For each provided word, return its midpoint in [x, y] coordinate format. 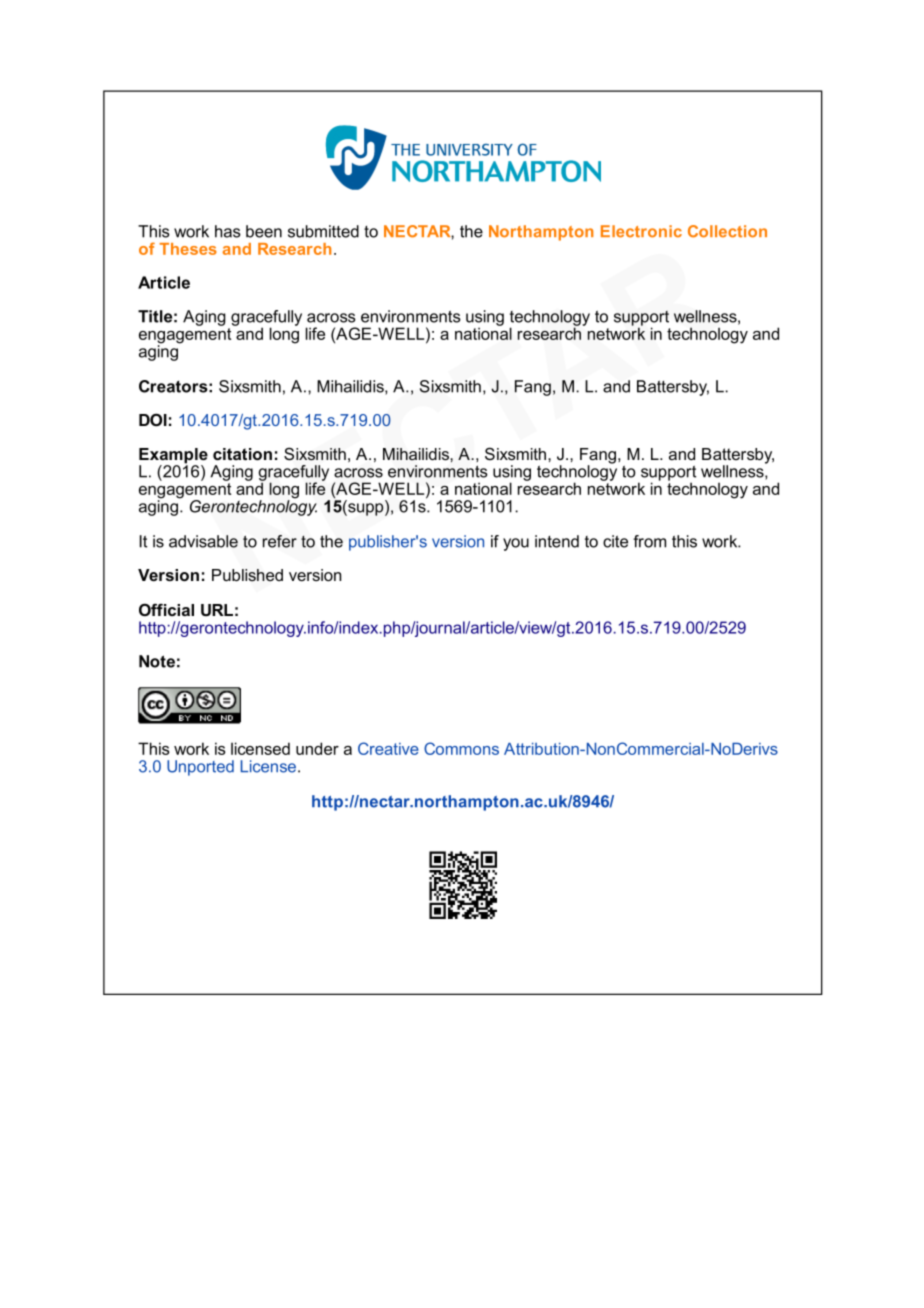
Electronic [641, 231]
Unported [200, 768]
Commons [461, 748]
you [516, 544]
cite [615, 541]
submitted [323, 231]
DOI [153, 420]
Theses [188, 249]
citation [242, 454]
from [649, 541]
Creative [388, 748]
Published [247, 575]
